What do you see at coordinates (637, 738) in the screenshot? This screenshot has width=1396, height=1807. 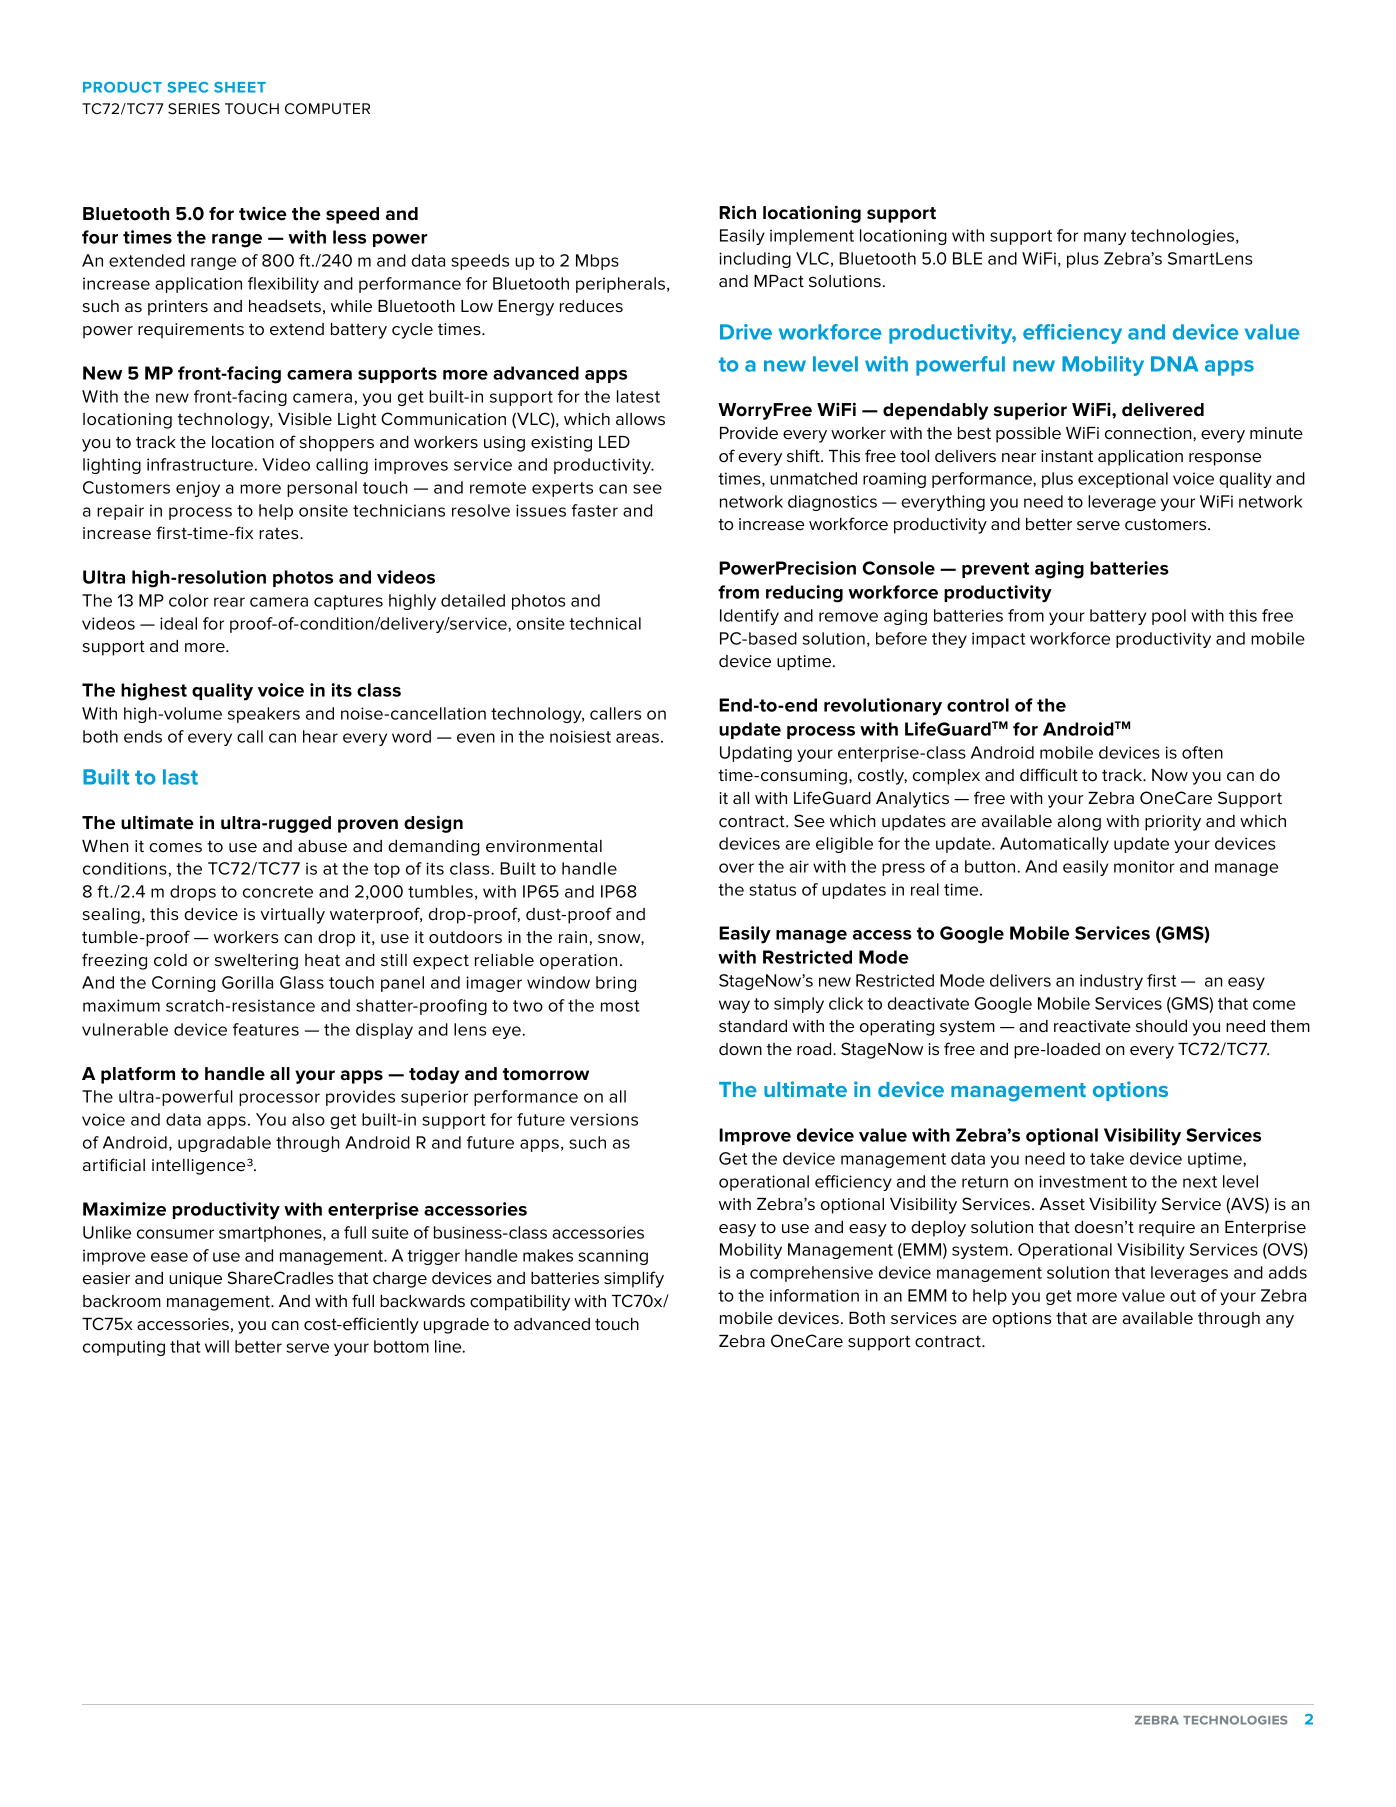 I see `areas` at bounding box center [637, 738].
